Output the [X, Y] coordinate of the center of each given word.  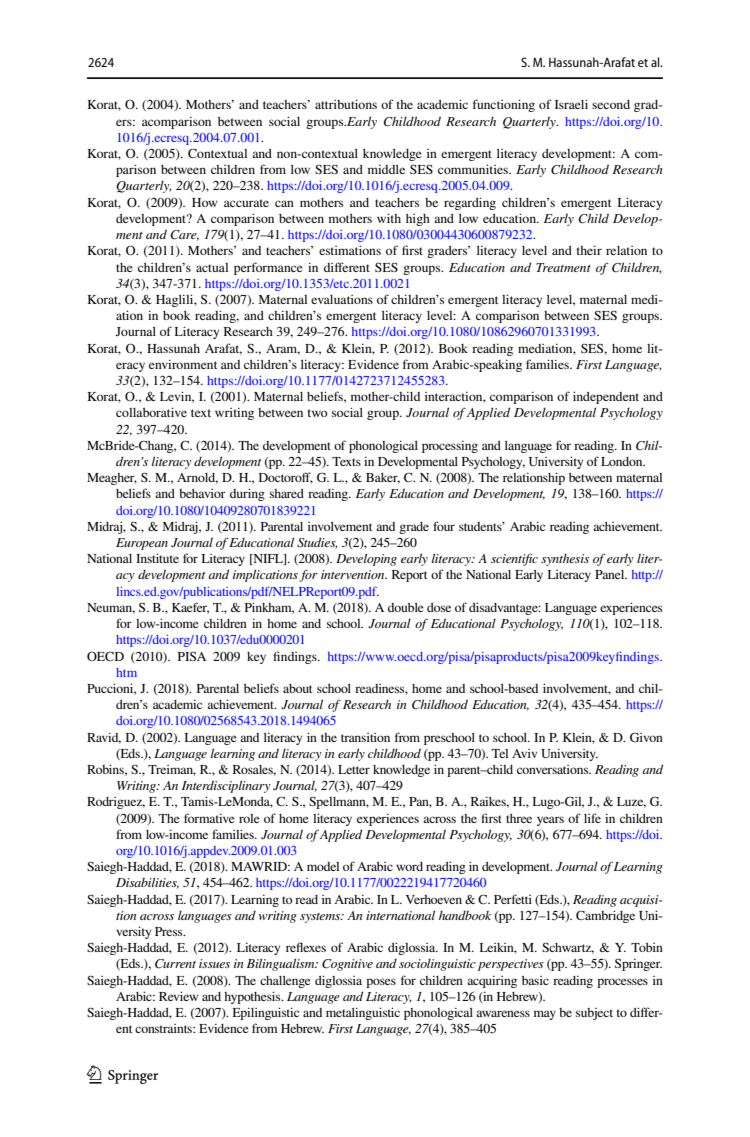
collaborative [151, 412]
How [205, 202]
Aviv [524, 753]
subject [594, 1014]
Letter [354, 769]
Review [179, 996]
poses [381, 983]
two [317, 413]
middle [386, 169]
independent [606, 397]
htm [126, 672]
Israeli [571, 104]
